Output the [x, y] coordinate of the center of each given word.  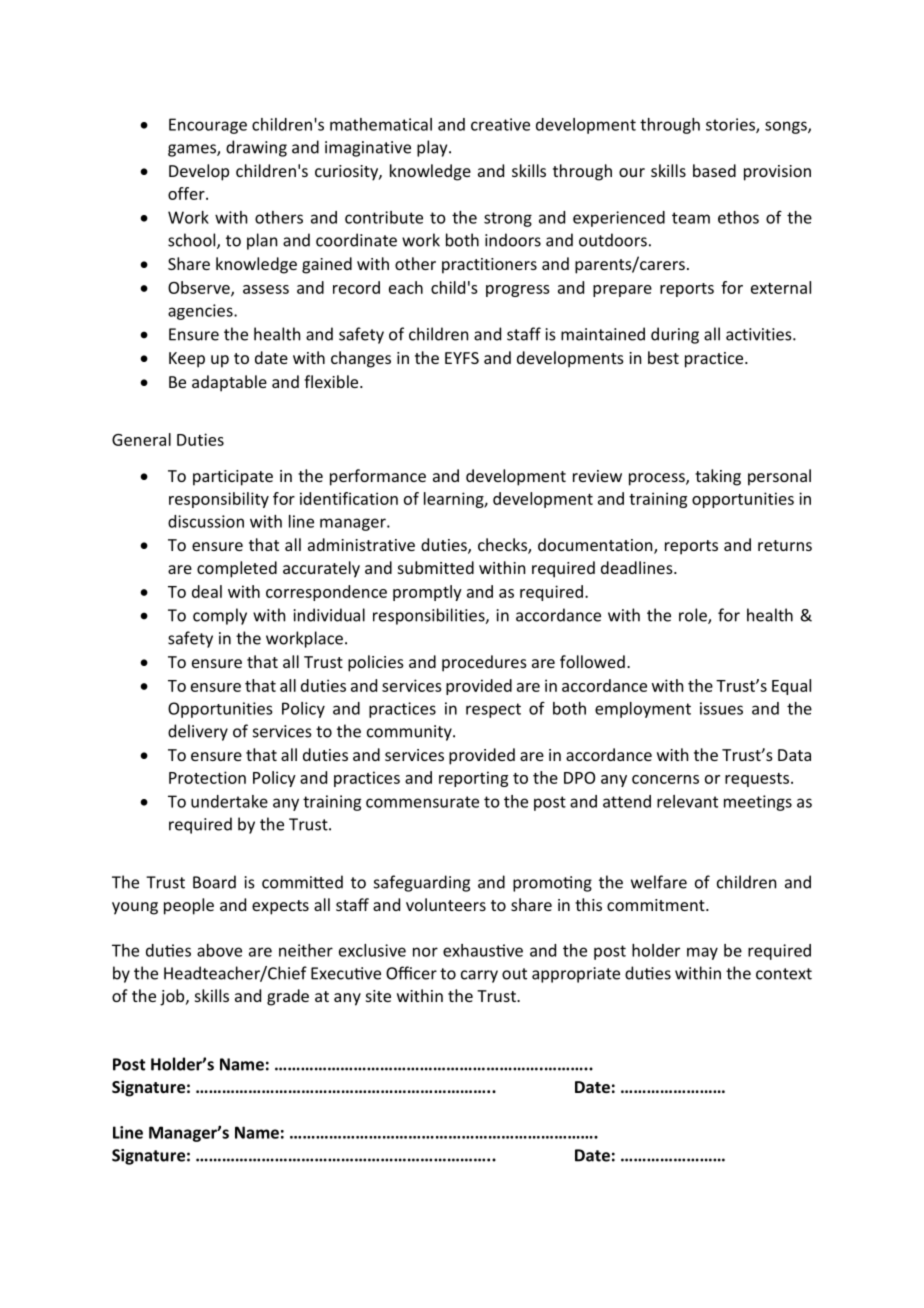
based [714, 170]
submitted [436, 567]
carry [479, 976]
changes [361, 359]
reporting [473, 779]
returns [785, 545]
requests [757, 780]
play [433, 148]
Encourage [208, 126]
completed [237, 569]
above [219, 950]
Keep [187, 360]
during [675, 335]
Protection [207, 777]
